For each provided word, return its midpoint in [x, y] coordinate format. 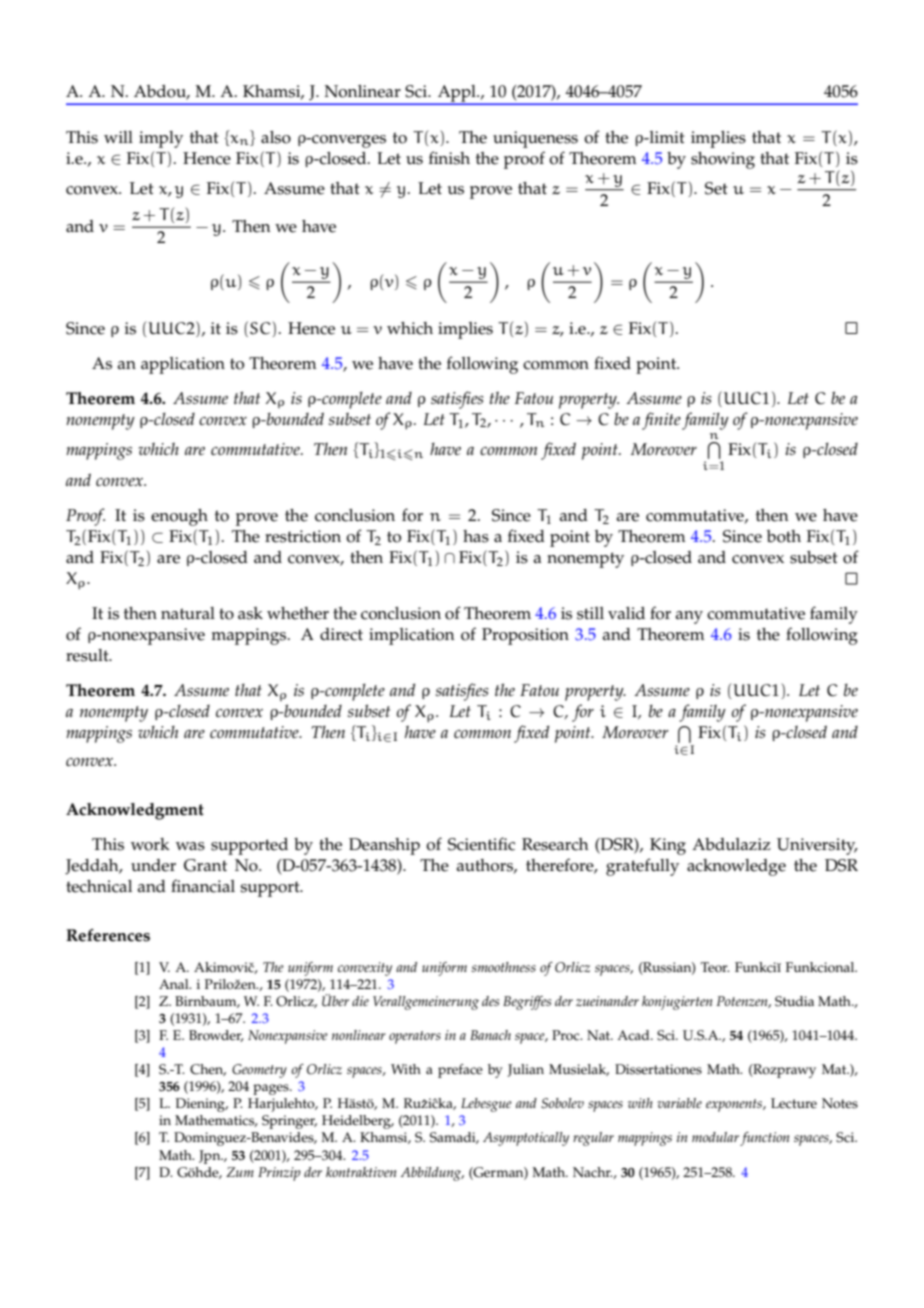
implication [412, 636]
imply [161, 139]
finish [449, 158]
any [689, 617]
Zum [240, 1172]
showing [723, 160]
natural [188, 613]
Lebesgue [486, 1105]
